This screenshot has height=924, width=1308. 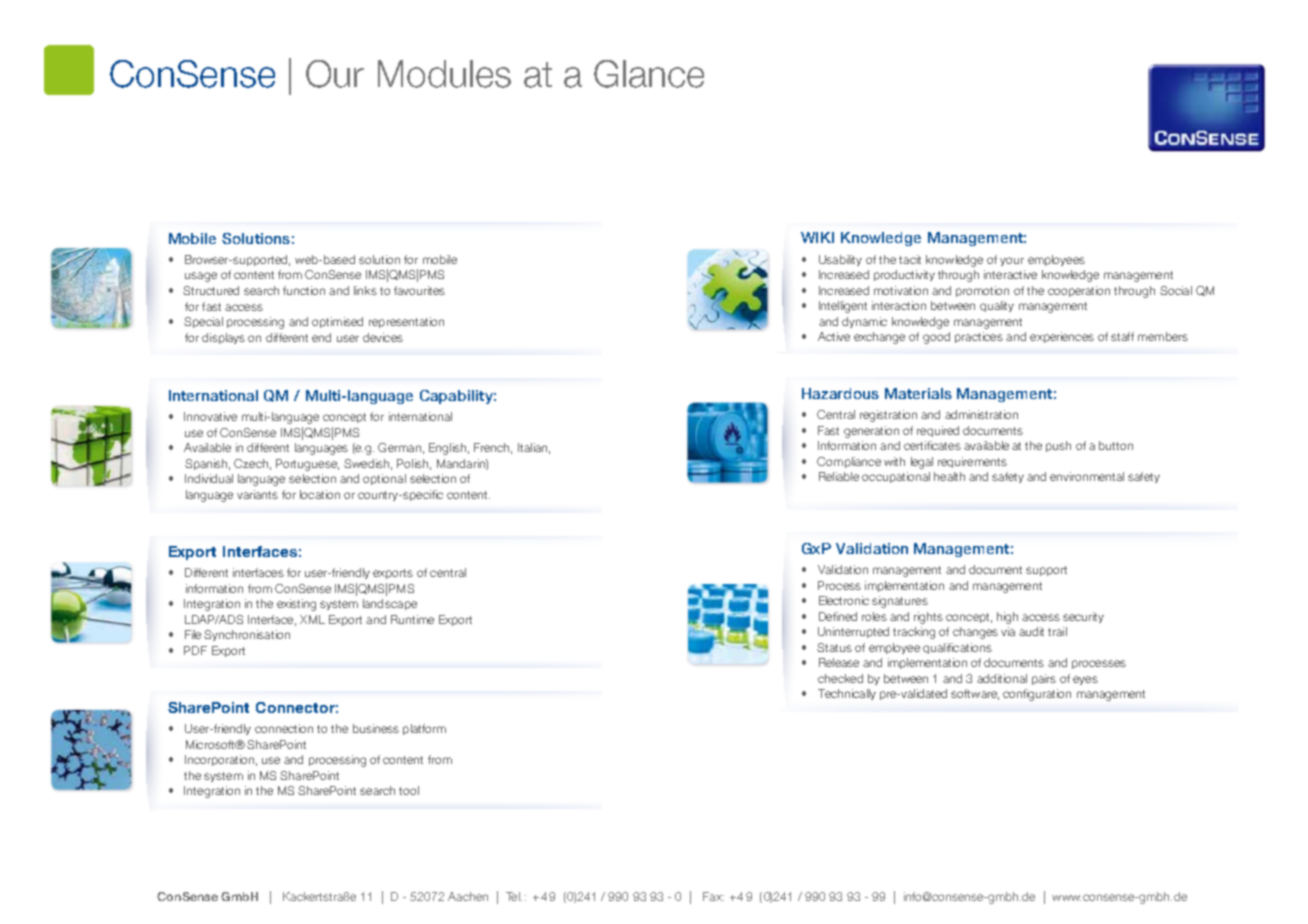 I want to click on XML, so click(x=312, y=619).
